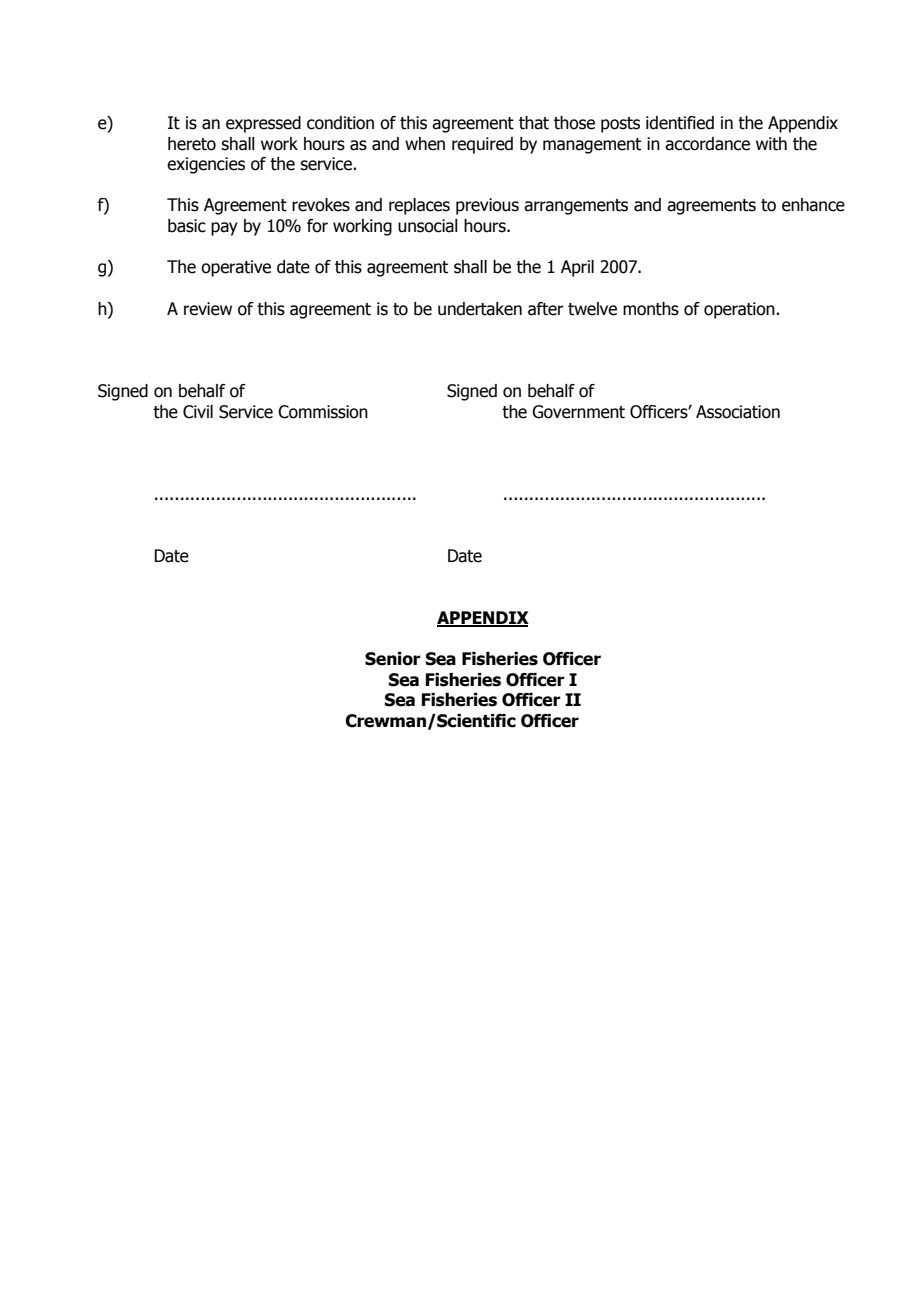  Describe the element at coordinates (482, 145) in the image. I see `required` at that location.
